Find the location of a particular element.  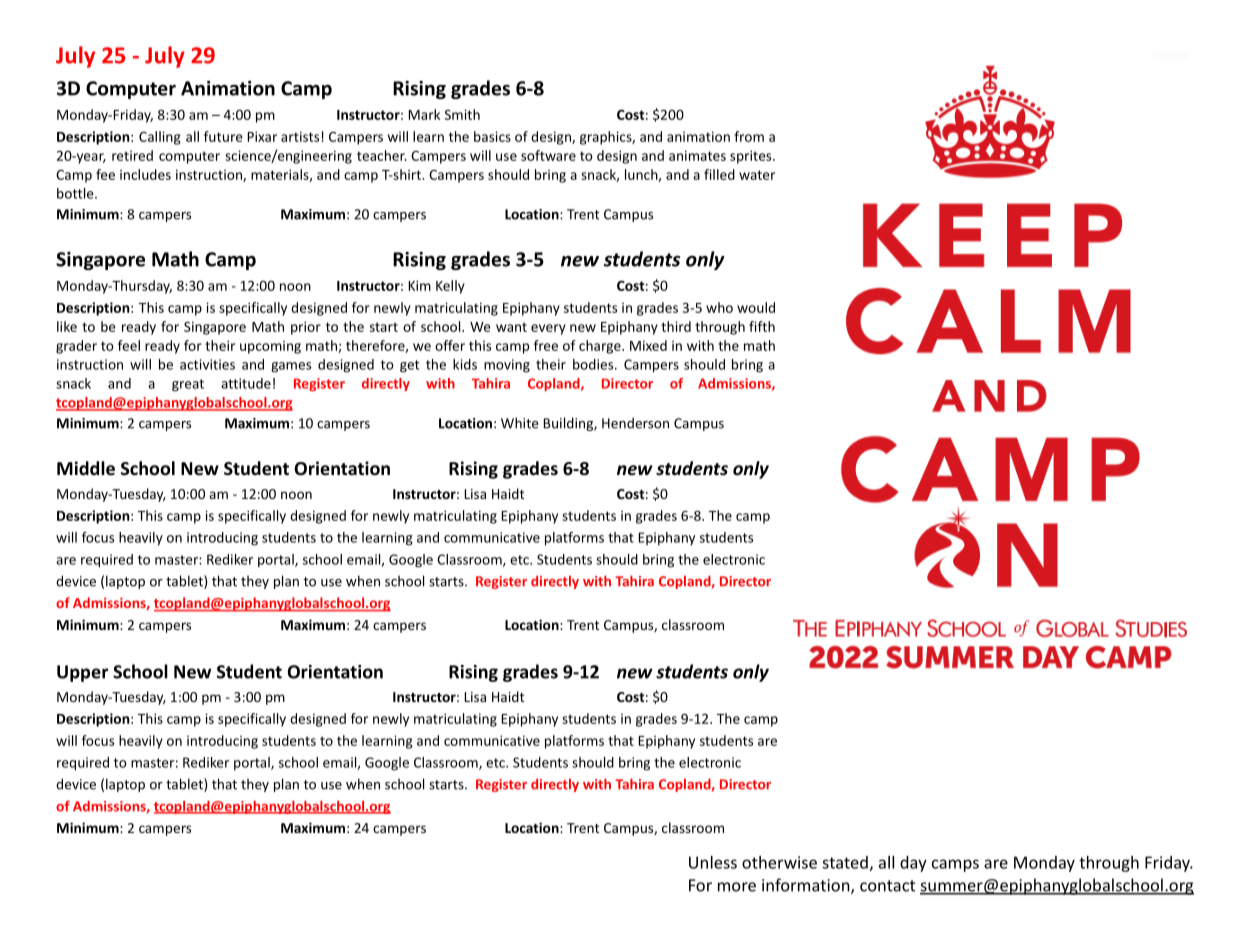

Unless is located at coordinates (713, 862).
